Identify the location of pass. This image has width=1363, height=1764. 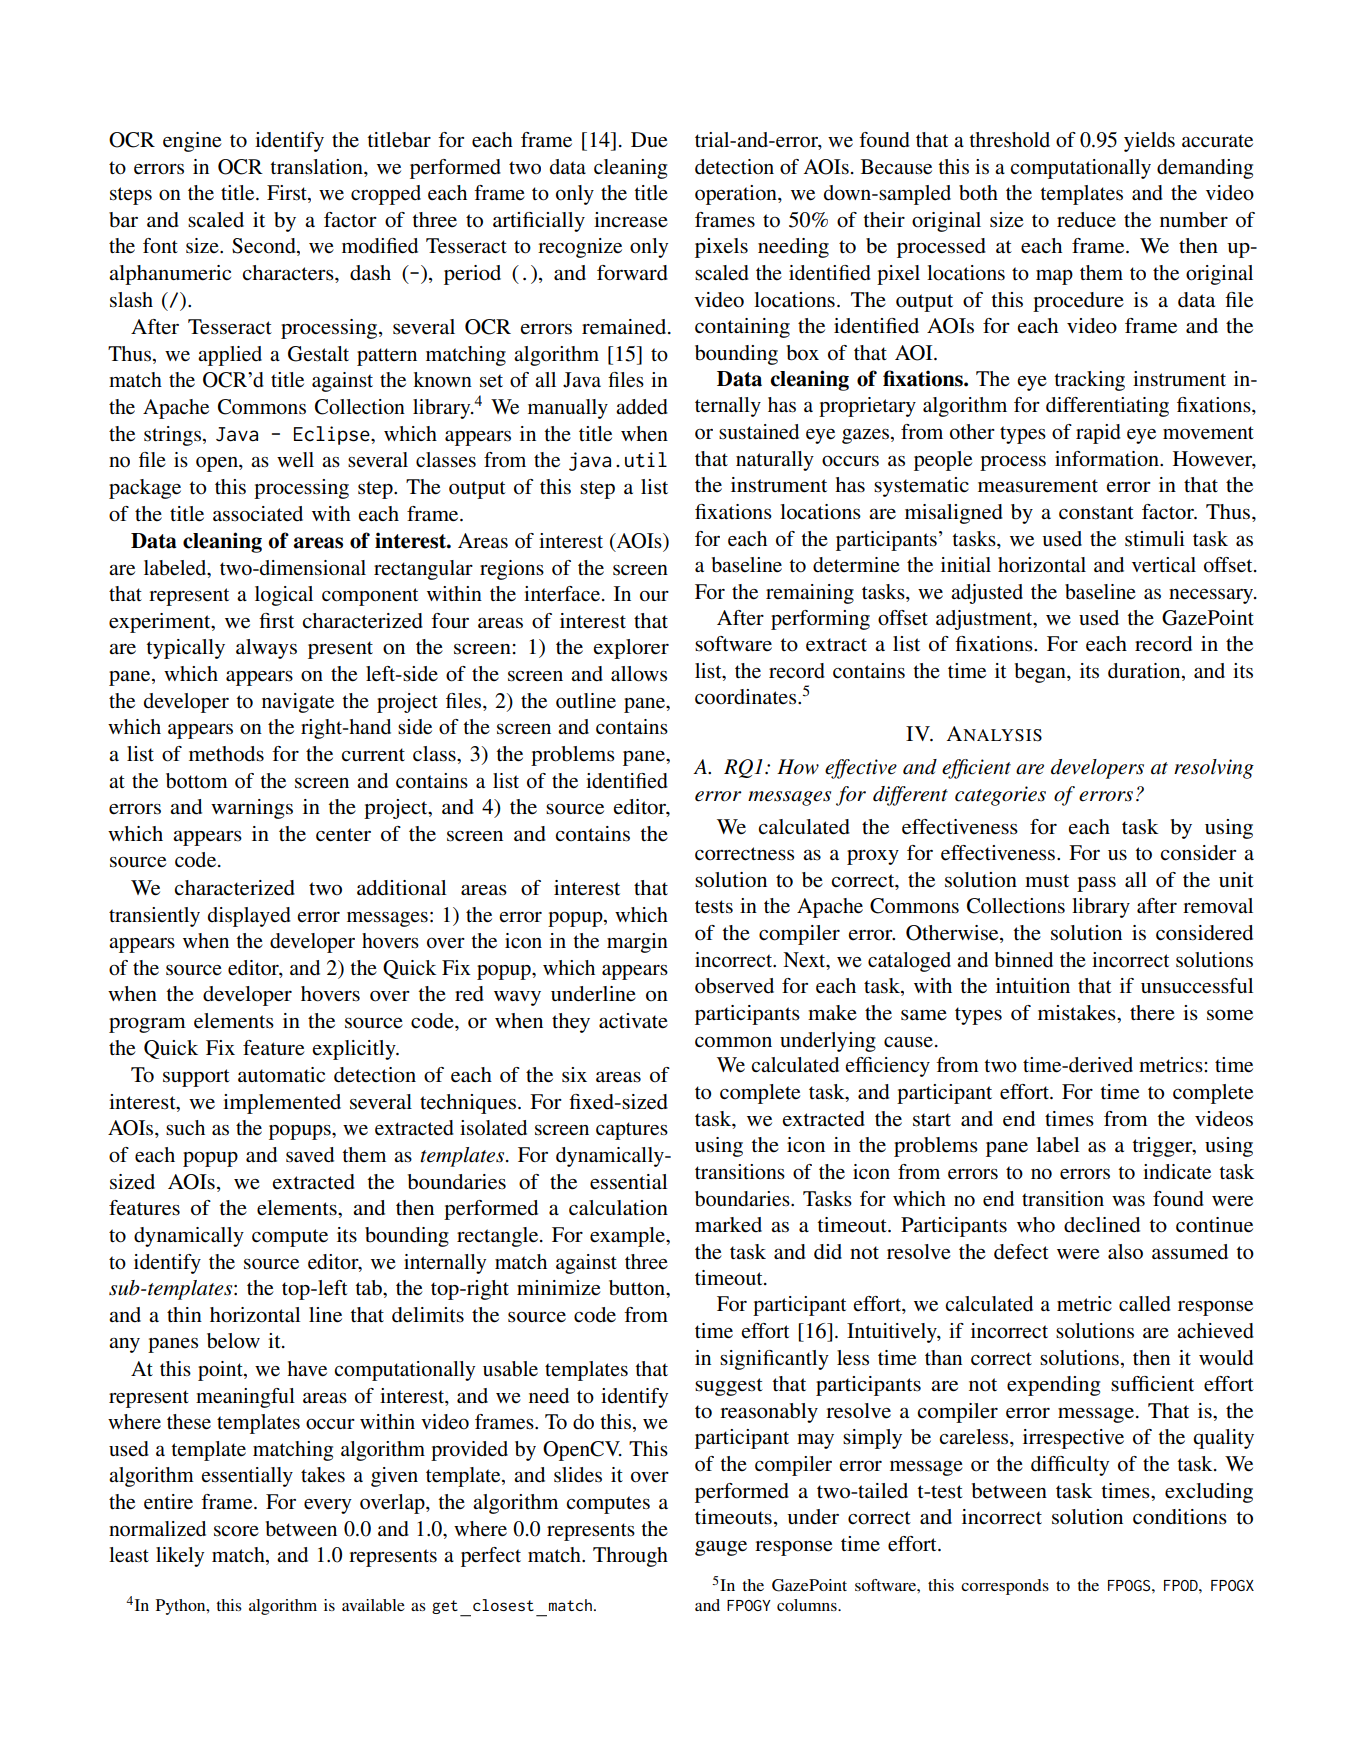
(1096, 884).
